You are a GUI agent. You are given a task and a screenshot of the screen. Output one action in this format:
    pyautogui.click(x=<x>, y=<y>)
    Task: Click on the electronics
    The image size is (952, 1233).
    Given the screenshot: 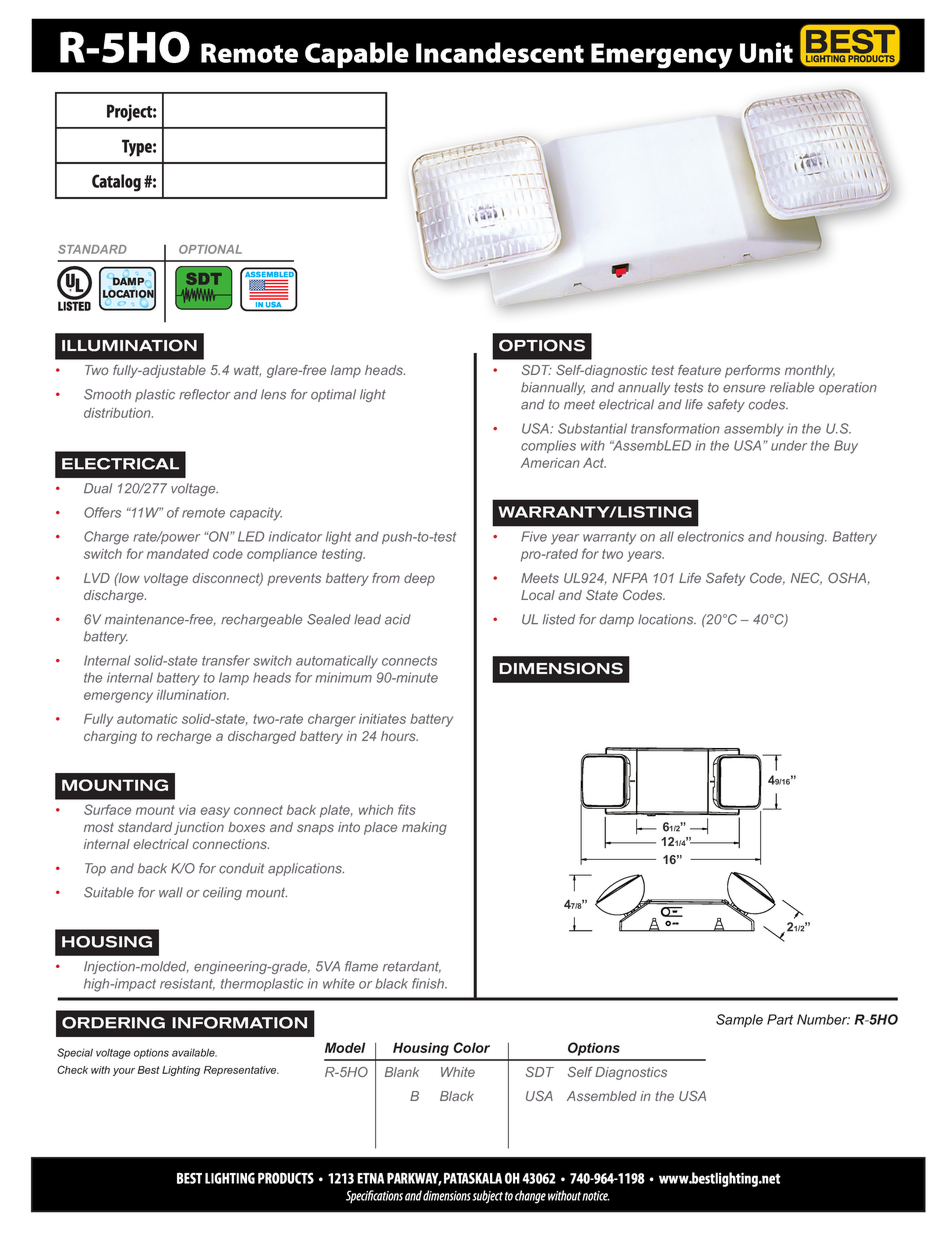 What is the action you would take?
    pyautogui.click(x=711, y=536)
